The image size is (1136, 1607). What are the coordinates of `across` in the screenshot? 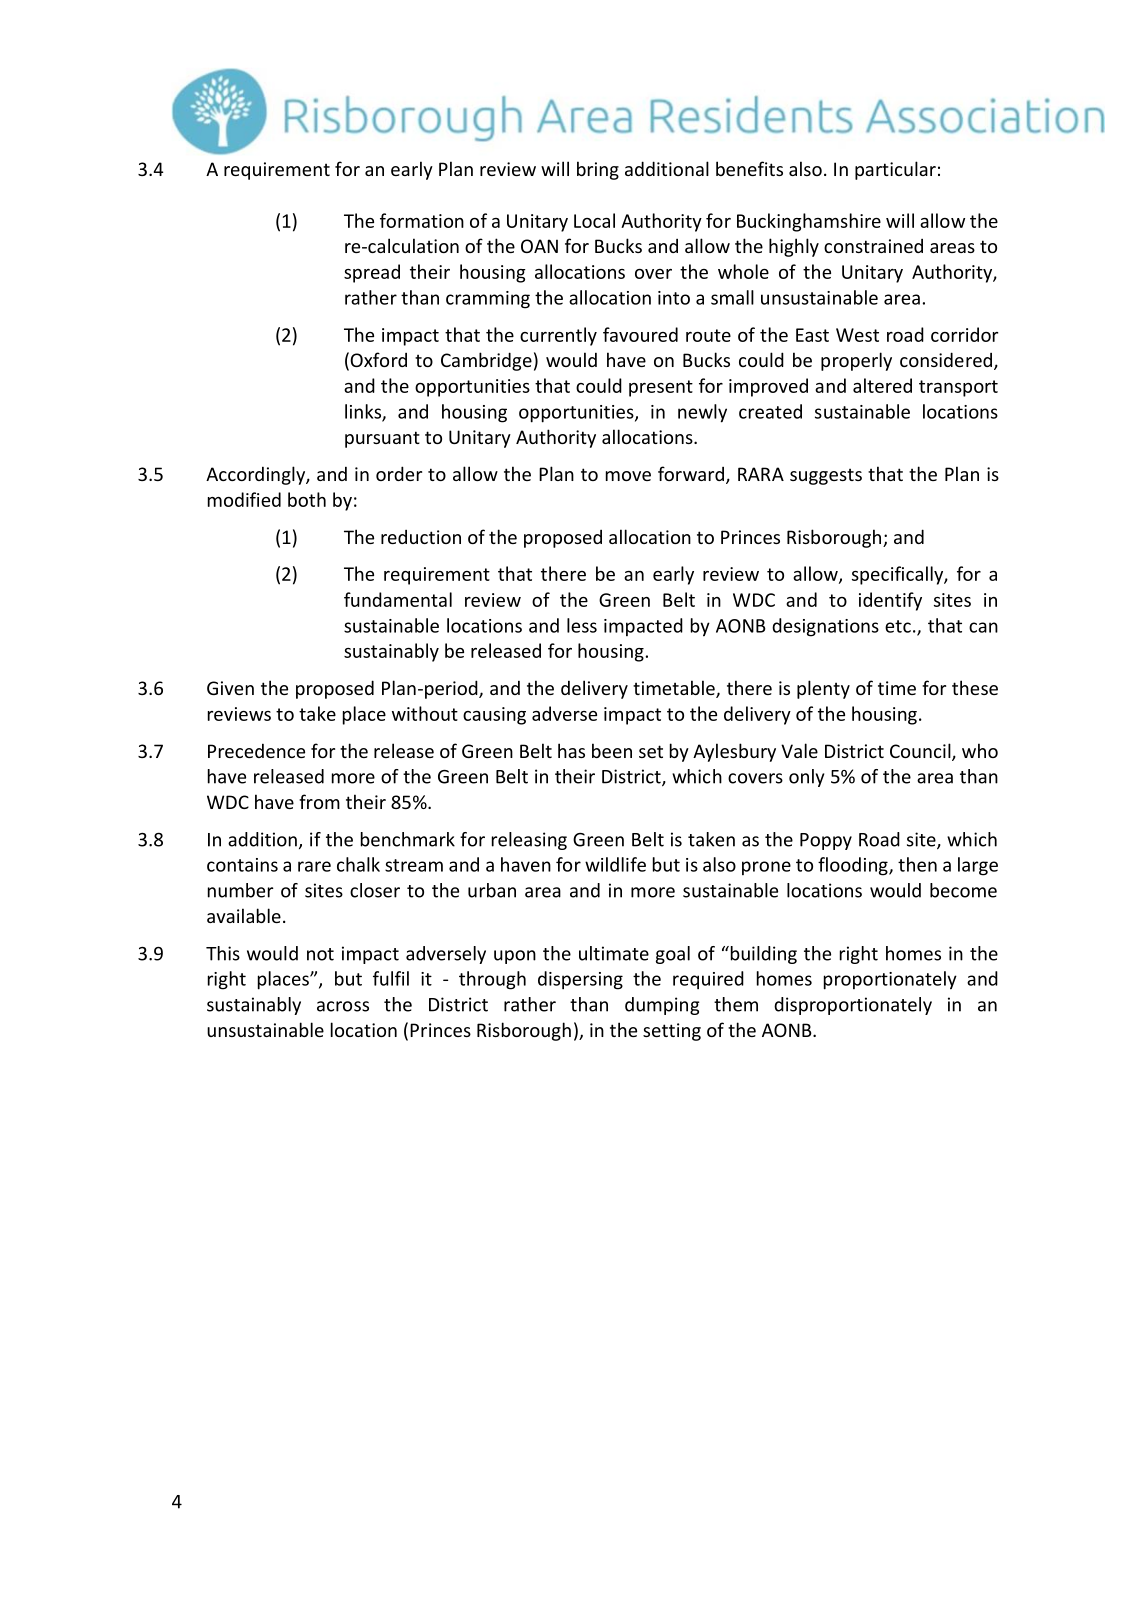 It's located at (343, 1006).
